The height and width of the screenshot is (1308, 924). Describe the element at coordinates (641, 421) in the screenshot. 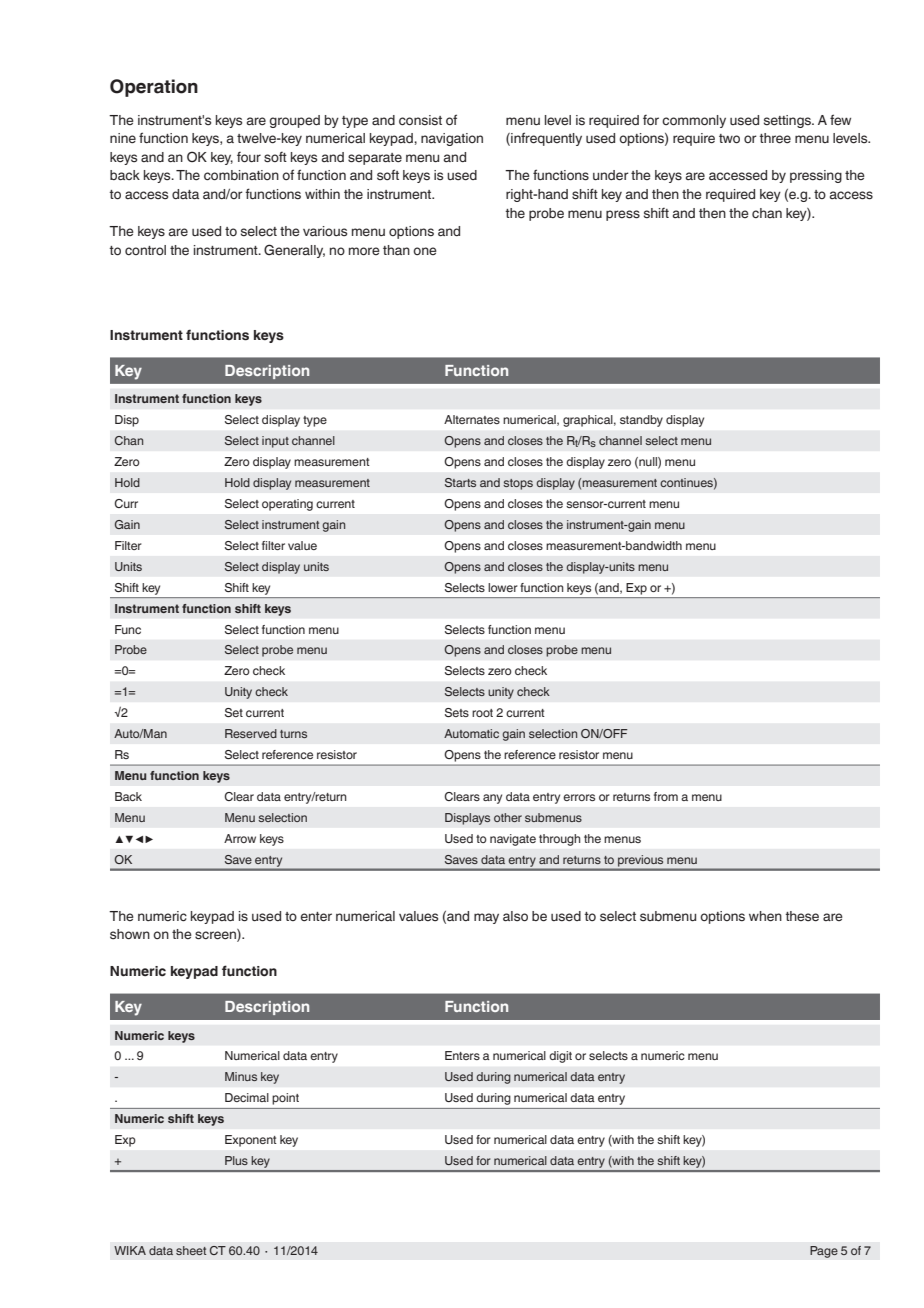

I see `standby` at that location.
